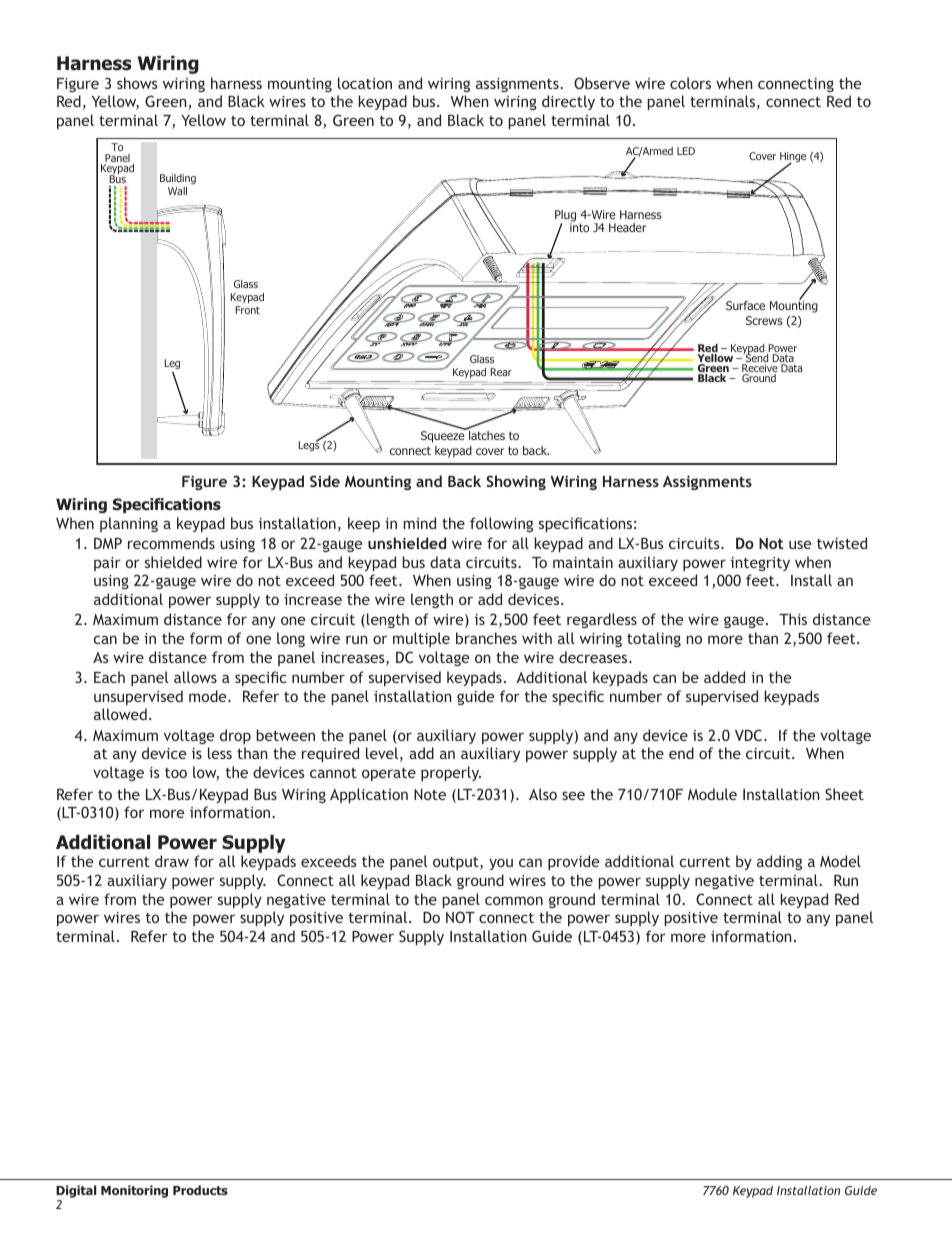  Describe the element at coordinates (365, 83) in the page. I see `location` at that location.
